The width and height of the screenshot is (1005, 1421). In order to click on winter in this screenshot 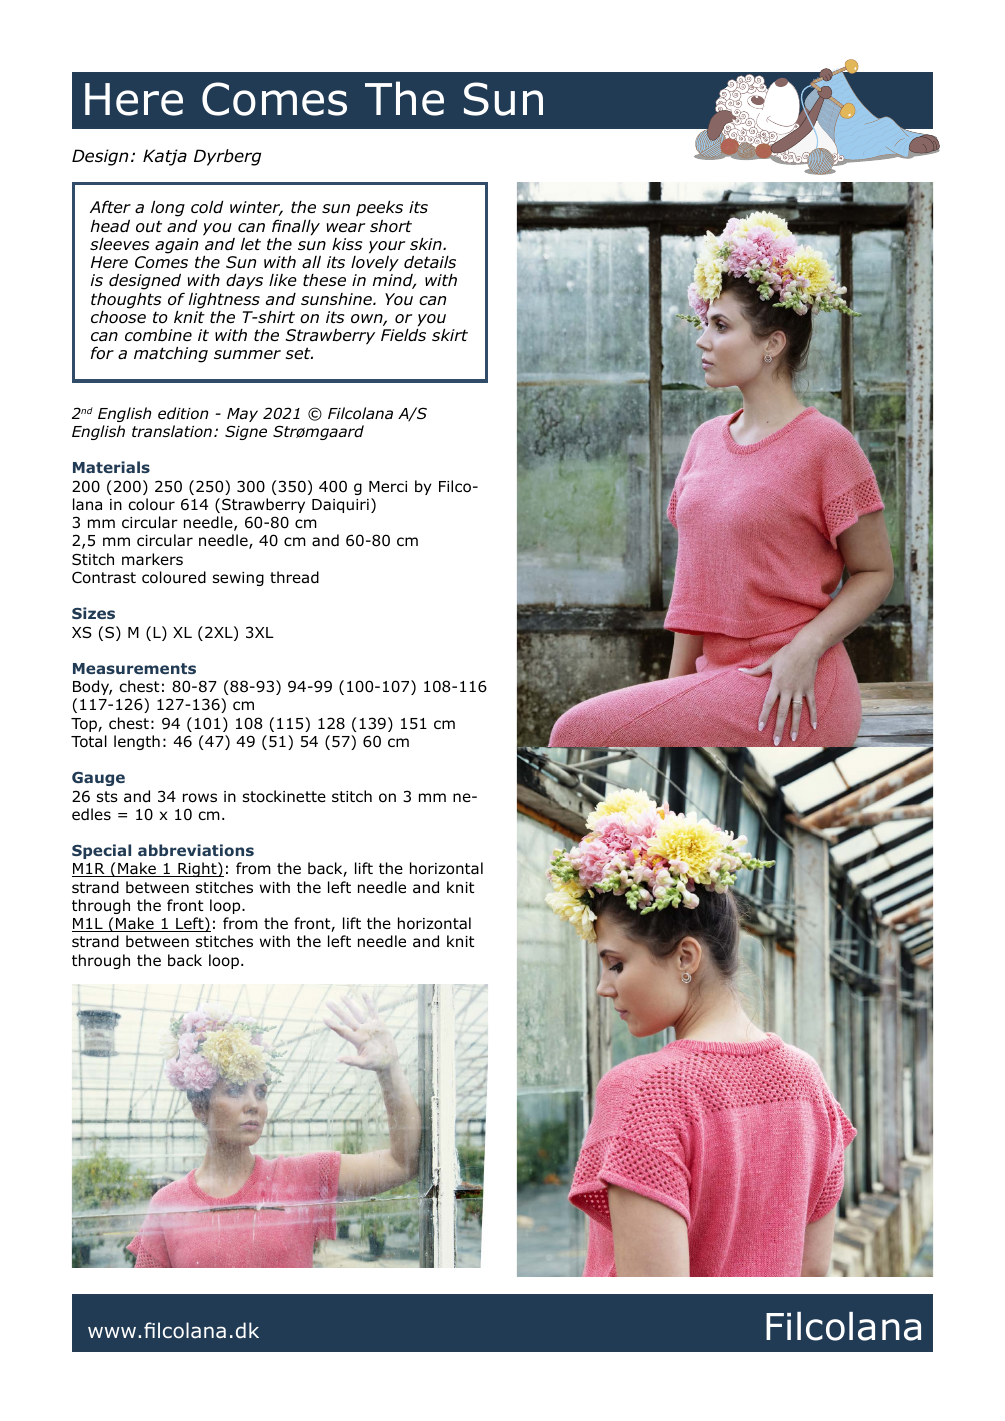, I will do `click(256, 208)`.
